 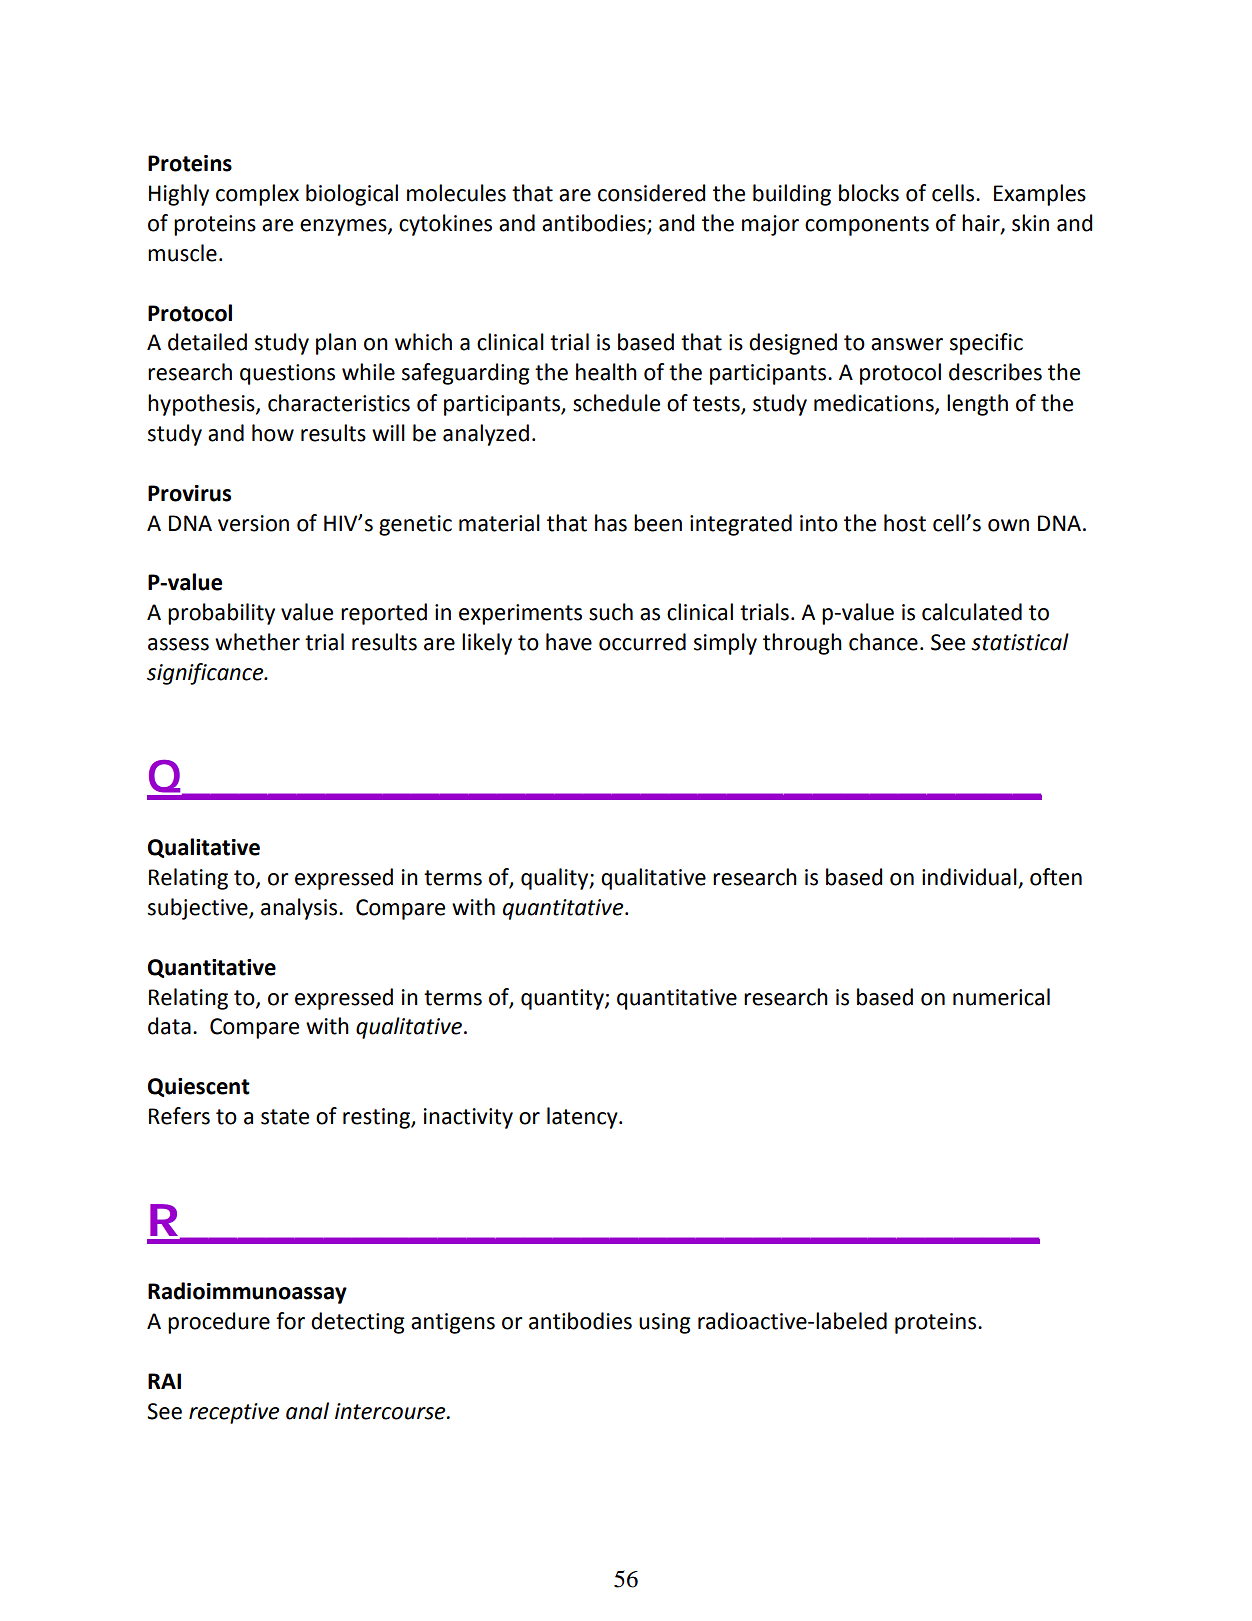 What do you see at coordinates (257, 642) in the image?
I see `whether` at bounding box center [257, 642].
